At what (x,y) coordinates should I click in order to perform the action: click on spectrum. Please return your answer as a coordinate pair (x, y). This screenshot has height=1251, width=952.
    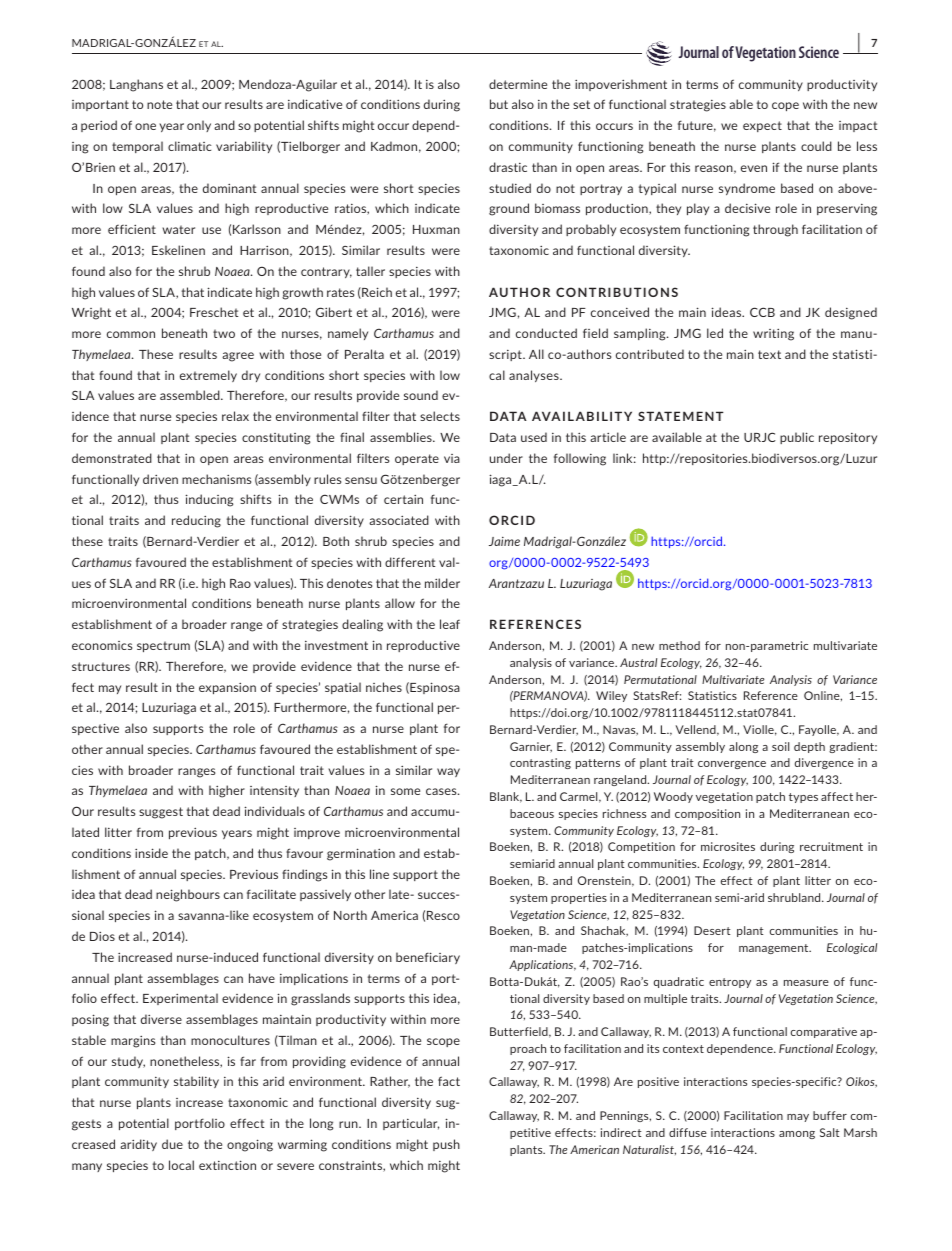
    Looking at the image, I should click on (163, 646).
